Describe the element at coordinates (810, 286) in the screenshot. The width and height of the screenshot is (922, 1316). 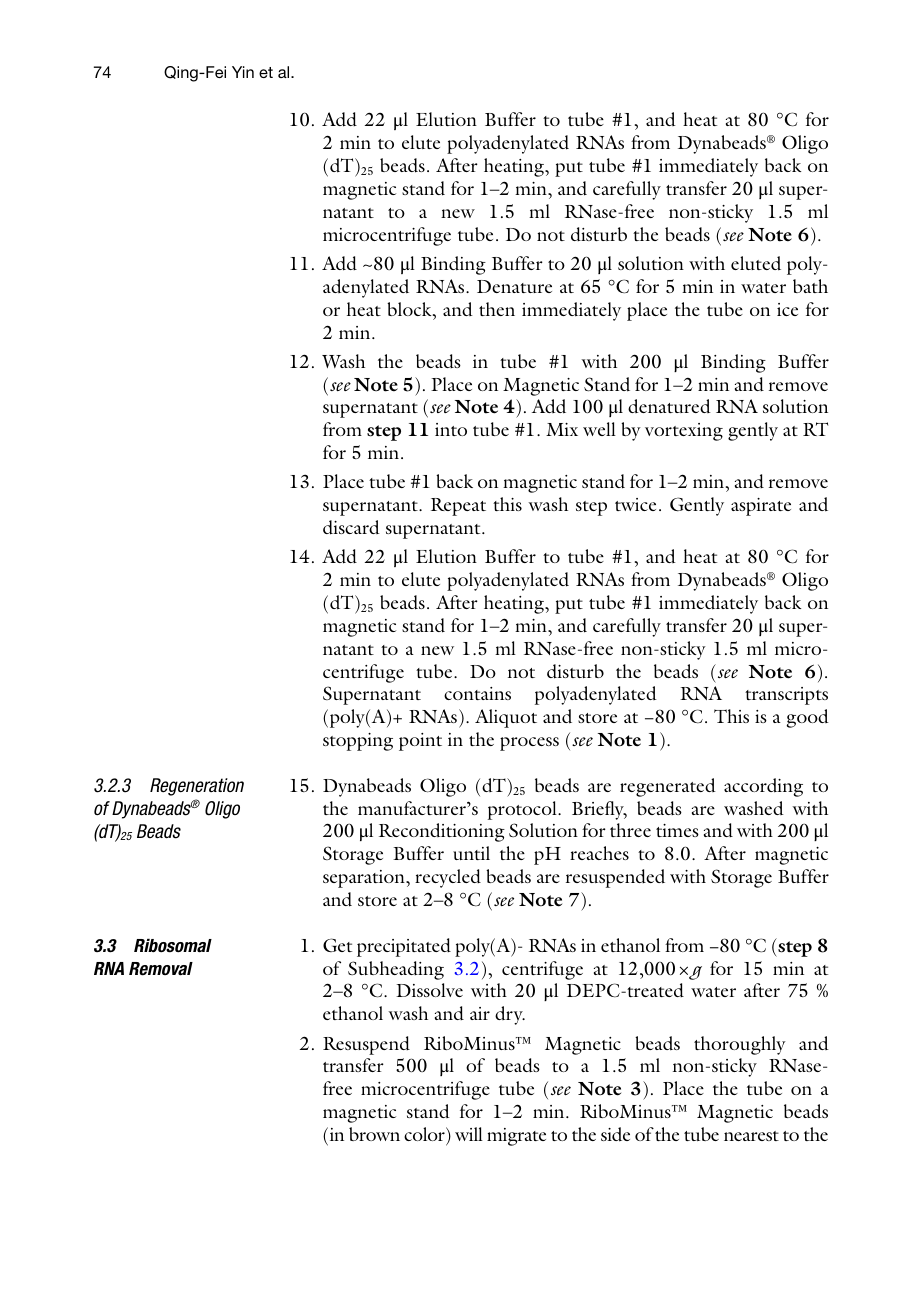
I see `bath` at that location.
